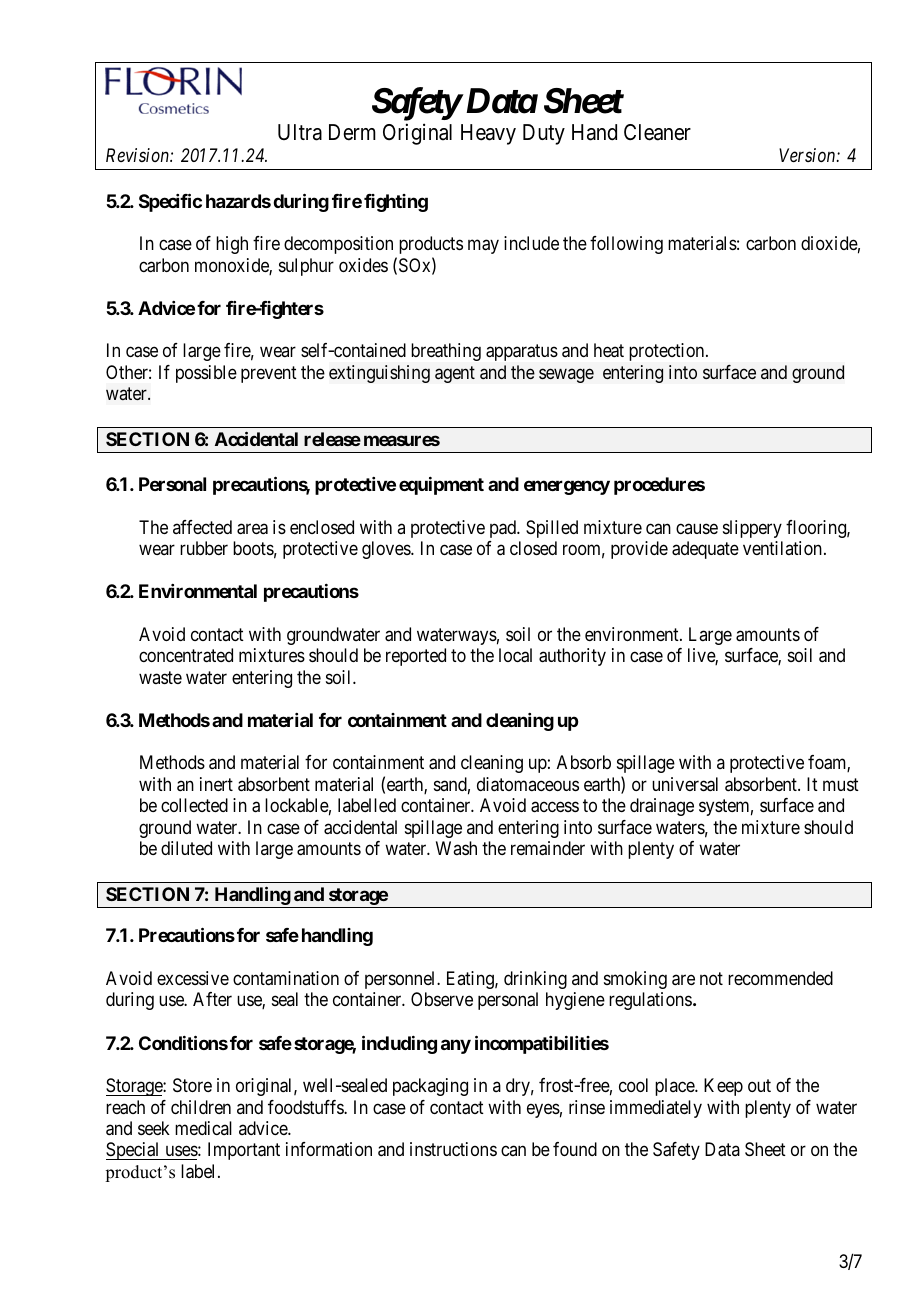 The height and width of the image is (1308, 924). Describe the element at coordinates (528, 784) in the image. I see `diatomaceous` at that location.
